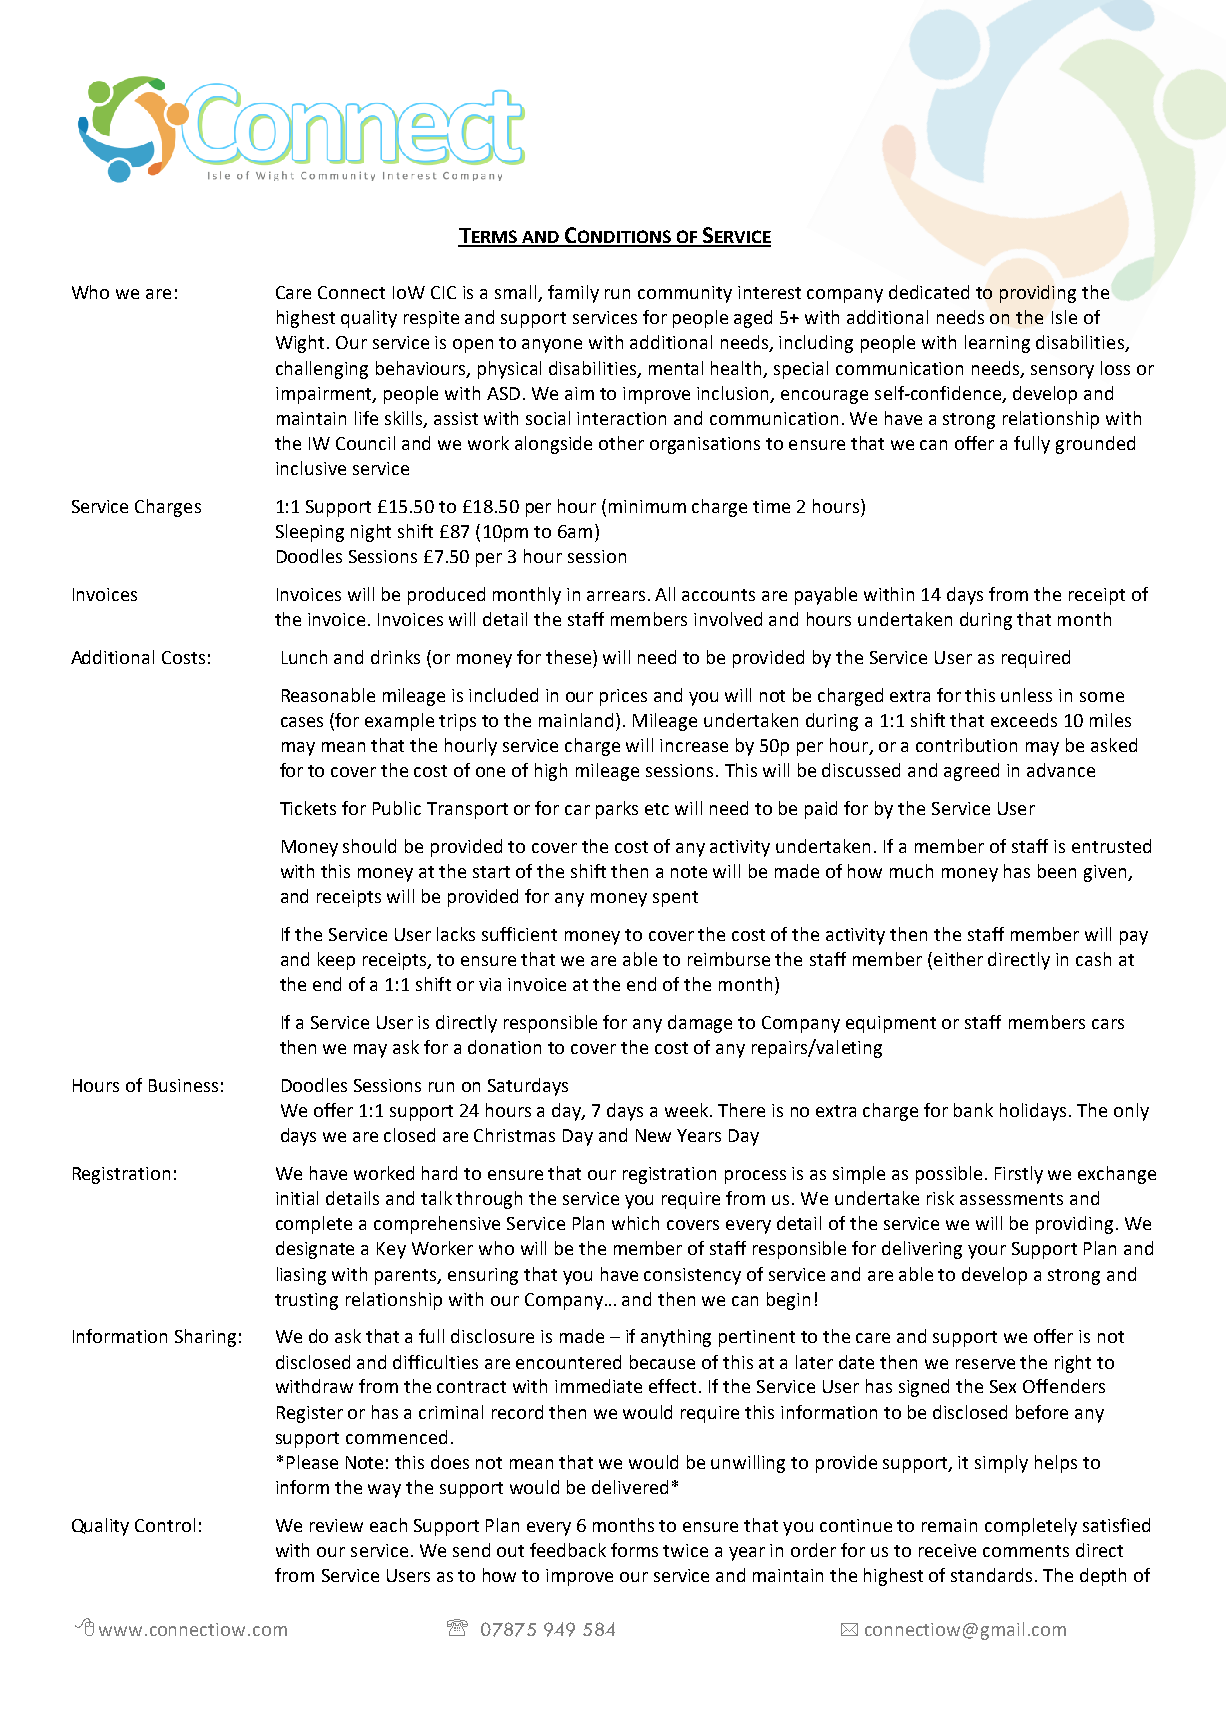 The height and width of the page is (1735, 1226). I want to click on comments, so click(1026, 1551).
